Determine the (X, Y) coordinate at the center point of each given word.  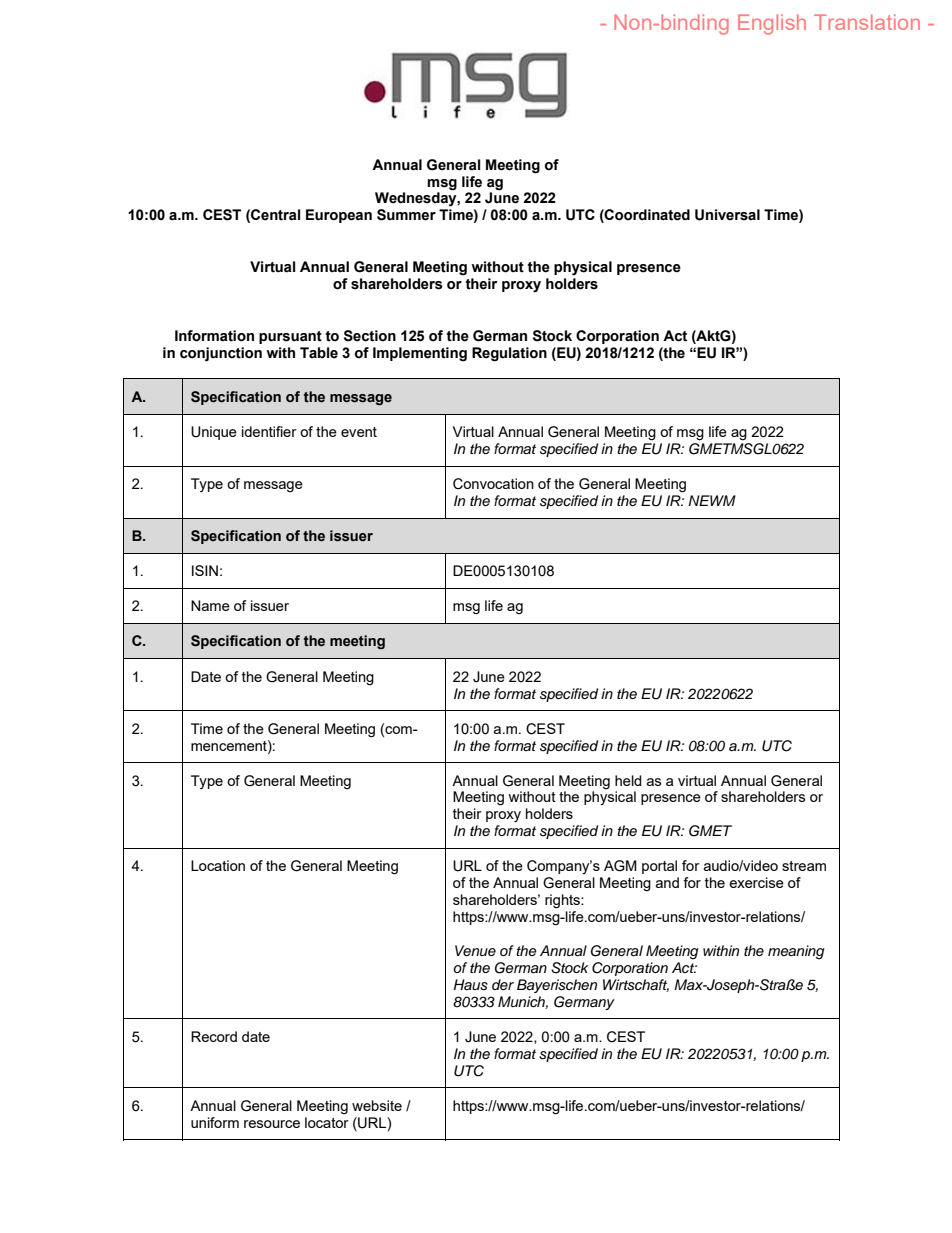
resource (272, 1124)
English (772, 24)
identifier (269, 431)
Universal (727, 215)
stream (804, 866)
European (339, 216)
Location (218, 865)
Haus (470, 985)
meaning (796, 952)
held (628, 780)
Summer (406, 215)
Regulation (509, 354)
